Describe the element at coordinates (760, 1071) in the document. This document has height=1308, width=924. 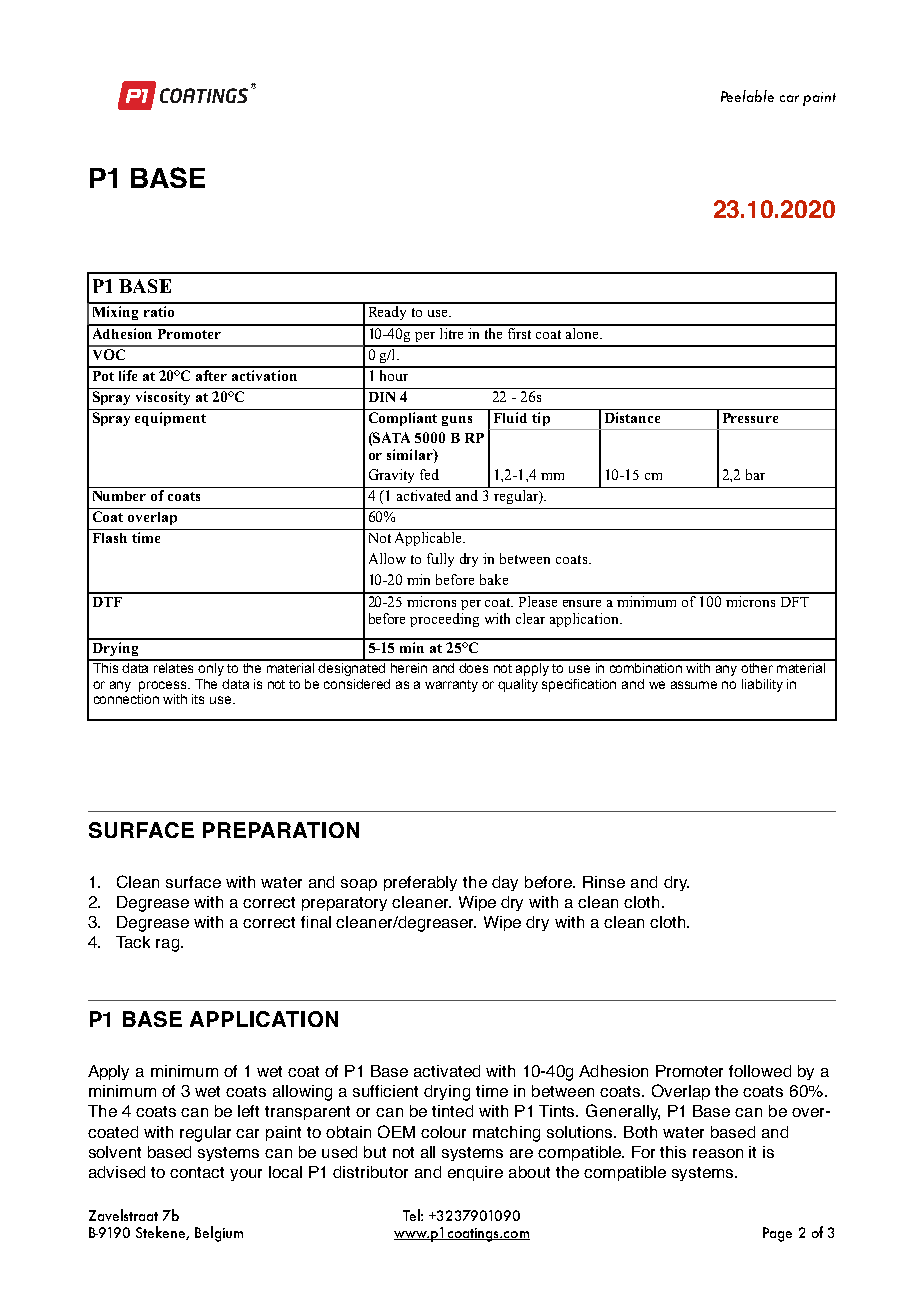
I see `followed` at that location.
